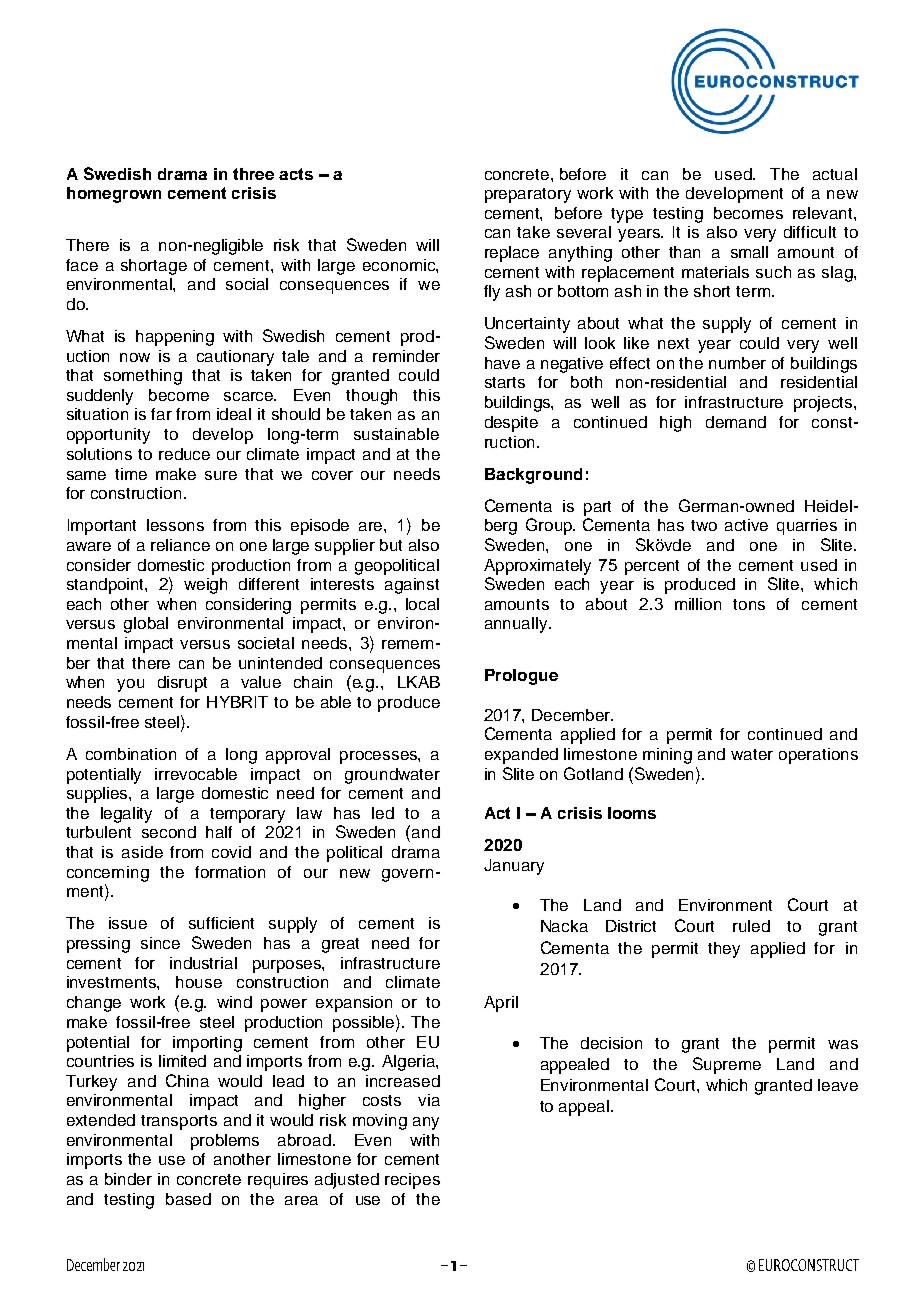 The height and width of the screenshot is (1308, 924). I want to click on preparatory, so click(528, 195).
